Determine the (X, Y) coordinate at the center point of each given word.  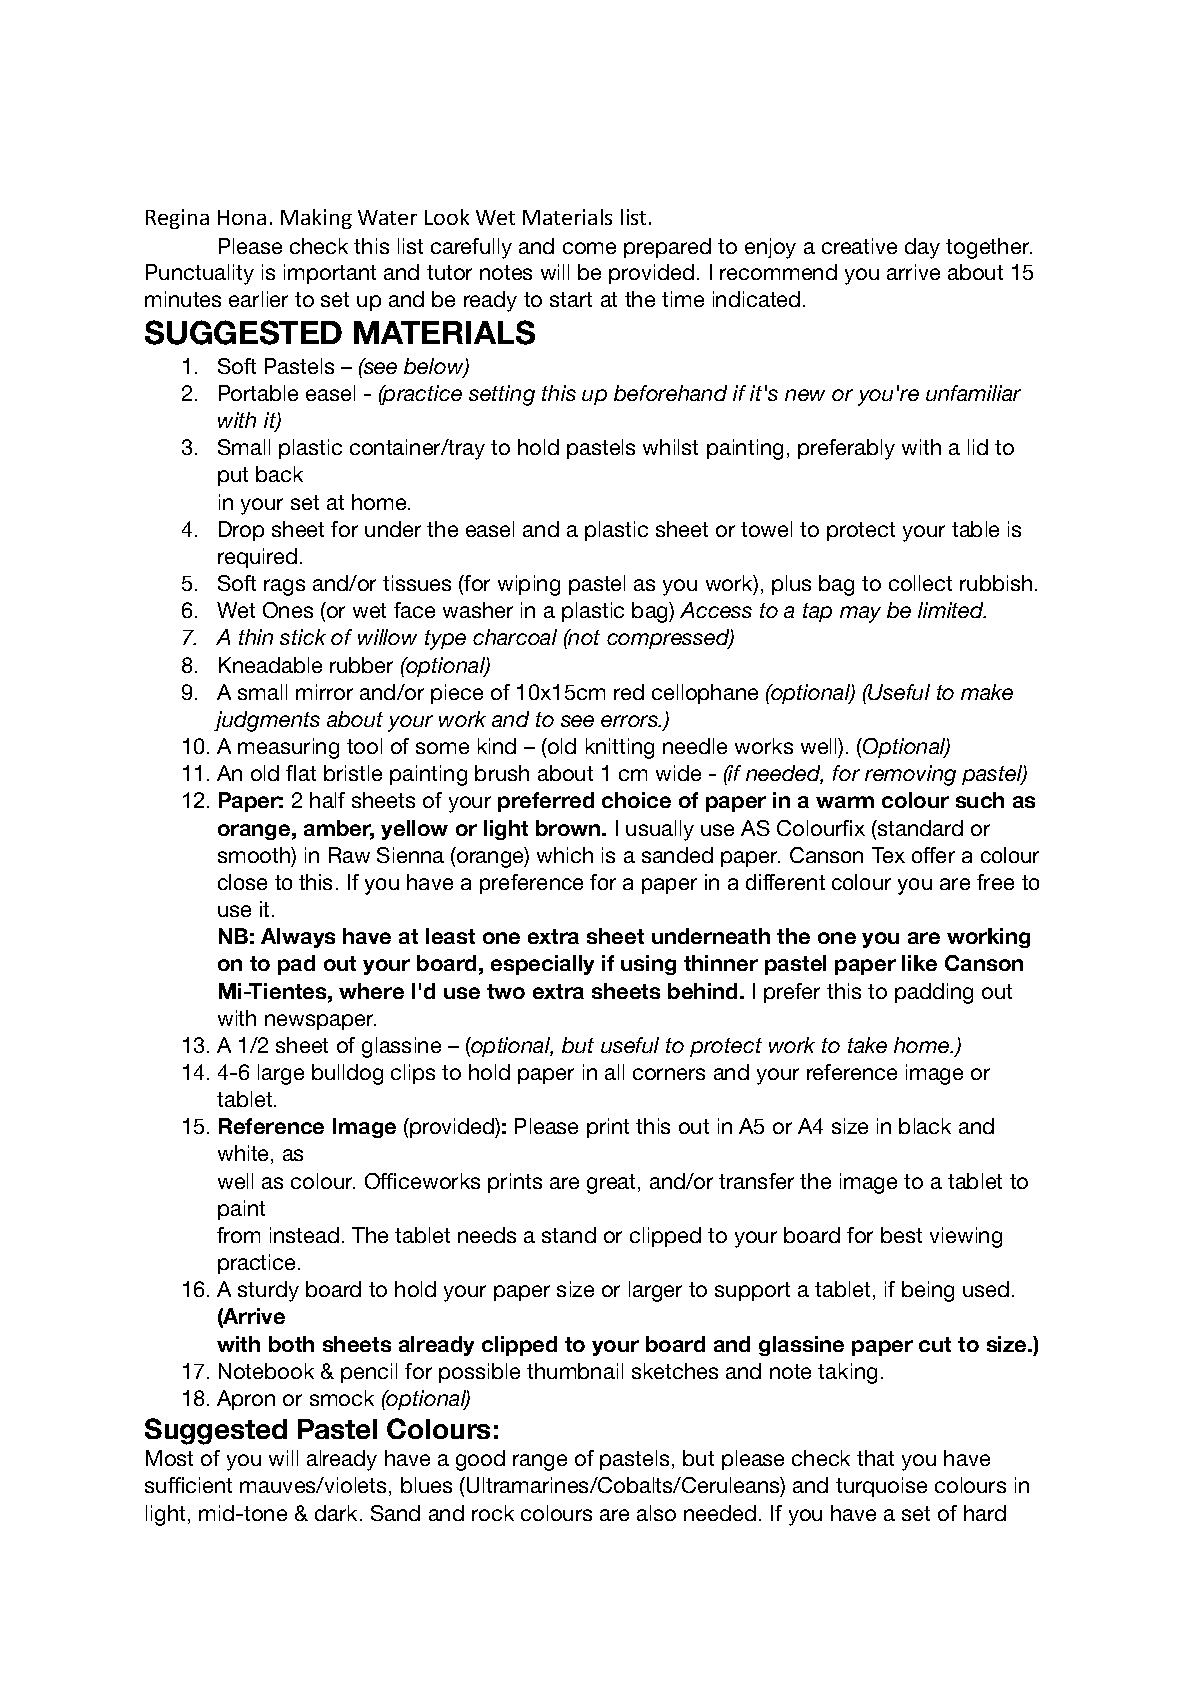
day (922, 248)
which (565, 855)
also (656, 1513)
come (589, 248)
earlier (258, 299)
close (242, 882)
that (875, 1458)
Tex (888, 855)
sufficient (188, 1485)
